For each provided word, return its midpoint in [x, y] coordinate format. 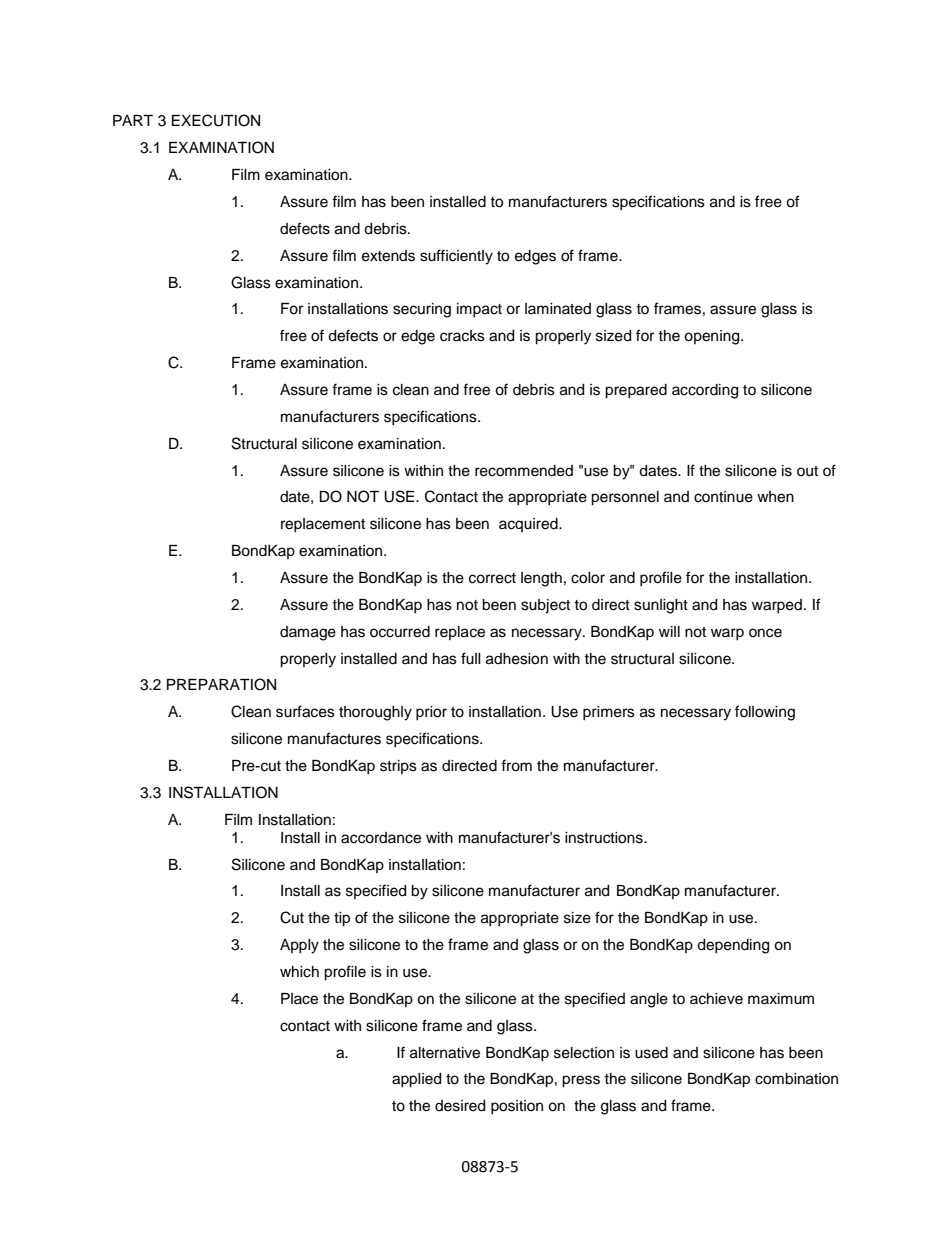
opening [713, 337]
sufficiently [456, 257]
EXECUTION [216, 120]
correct [492, 578]
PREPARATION [221, 684]
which [299, 972]
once [765, 633]
